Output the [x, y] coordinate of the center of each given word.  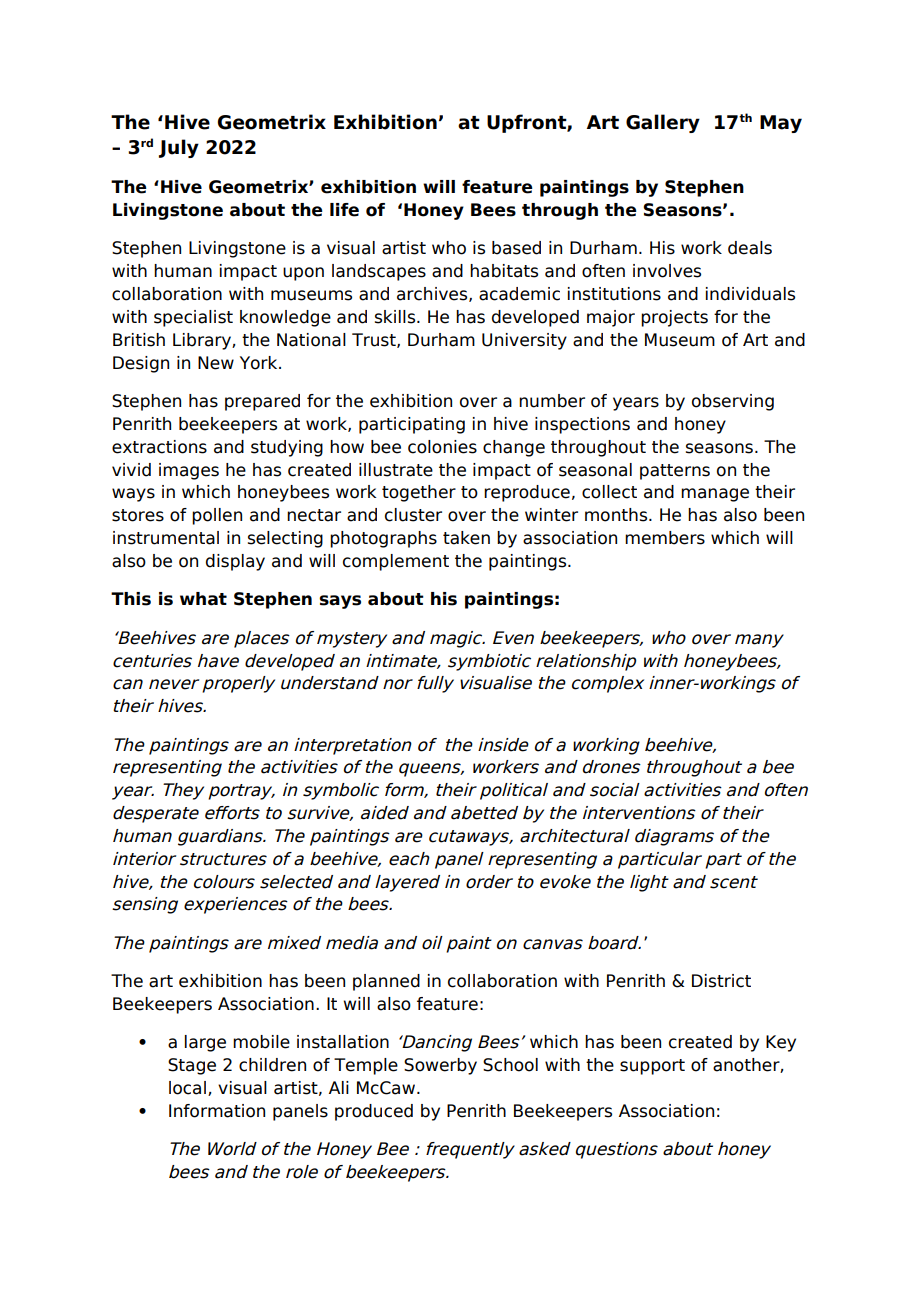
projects [674, 318]
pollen [217, 516]
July [179, 148]
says [340, 602]
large [205, 1043]
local [187, 1088]
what [203, 599]
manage [715, 495]
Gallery [663, 123]
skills [396, 317]
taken [466, 538]
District [721, 981]
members [665, 538]
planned [386, 982]
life [344, 210]
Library [203, 341]
